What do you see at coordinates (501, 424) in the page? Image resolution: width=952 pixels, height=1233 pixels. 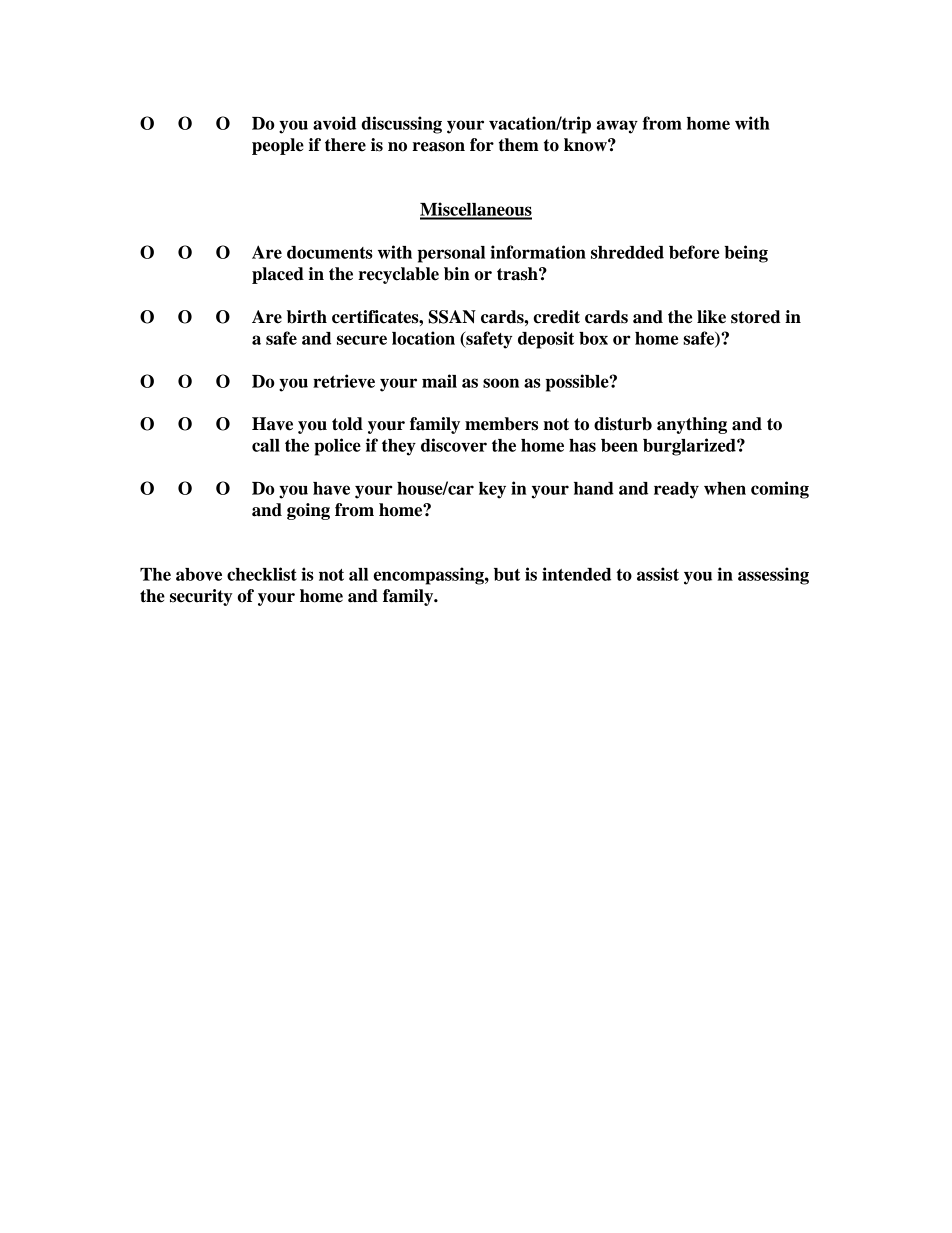 I see `members` at bounding box center [501, 424].
